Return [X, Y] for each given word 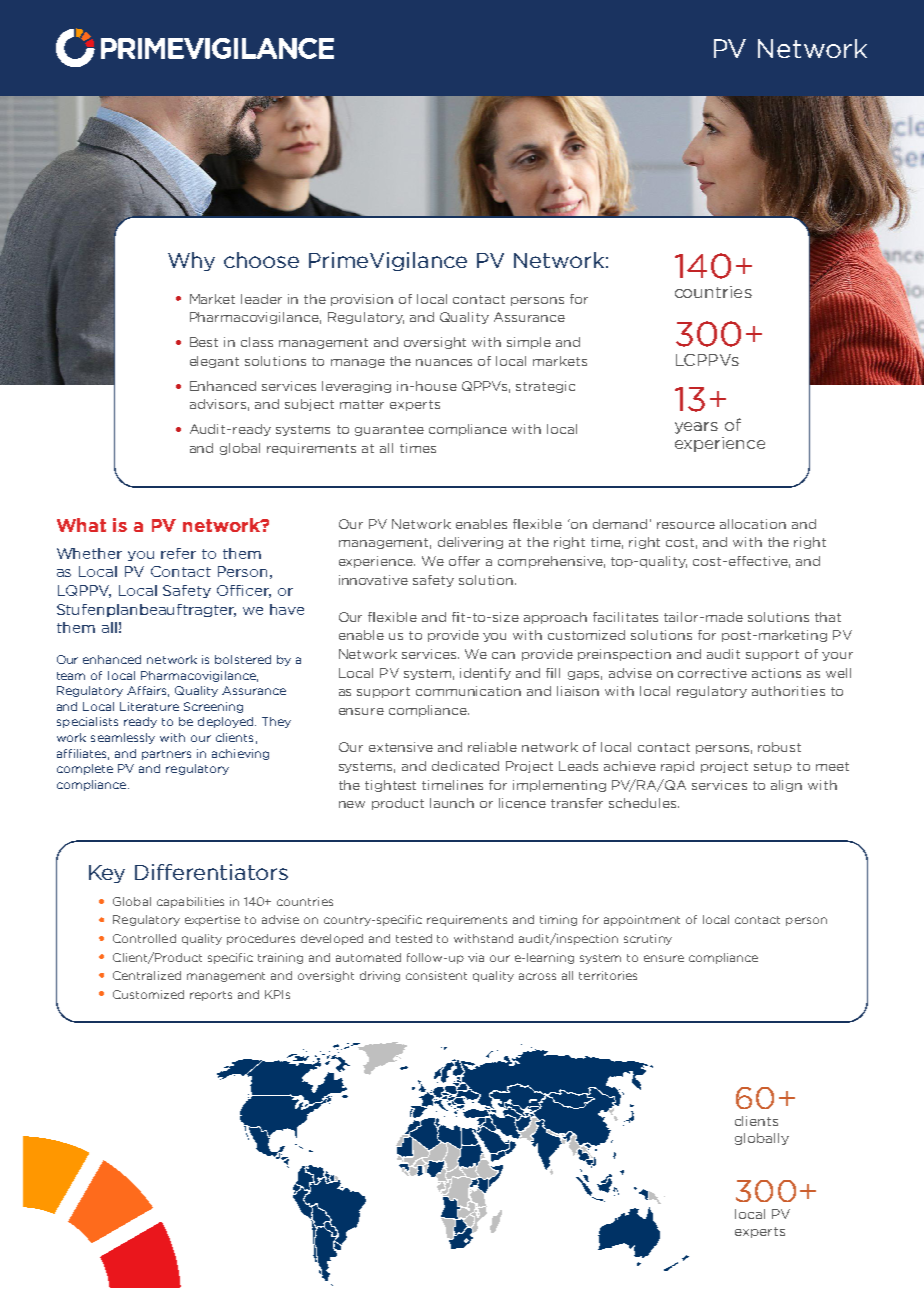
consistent [436, 975]
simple [529, 343]
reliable [492, 747]
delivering [470, 543]
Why [191, 261]
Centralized [147, 975]
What [81, 525]
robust [779, 747]
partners [166, 755]
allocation [753, 524]
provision [362, 300]
